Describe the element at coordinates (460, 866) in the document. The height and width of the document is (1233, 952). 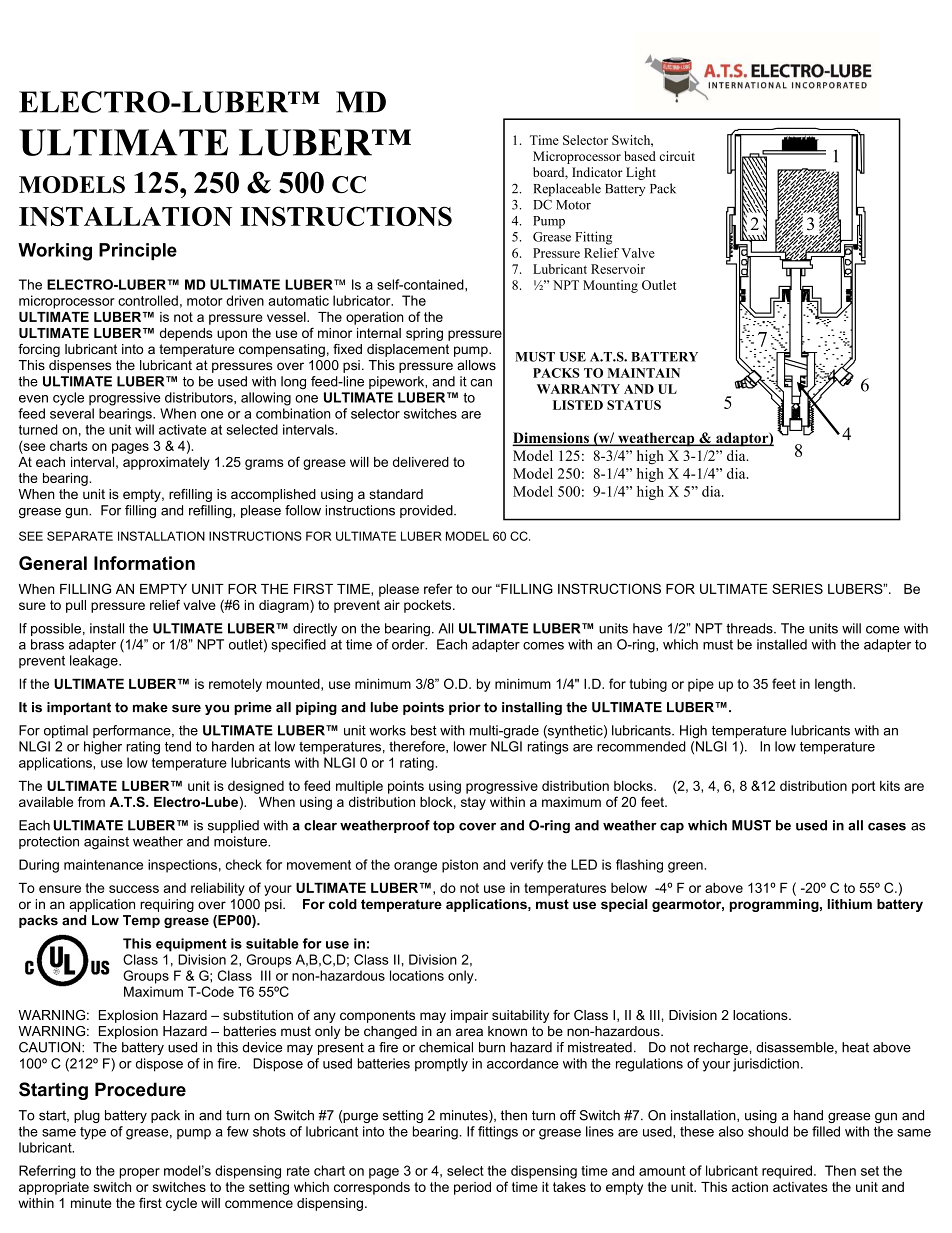
I see `piston` at that location.
